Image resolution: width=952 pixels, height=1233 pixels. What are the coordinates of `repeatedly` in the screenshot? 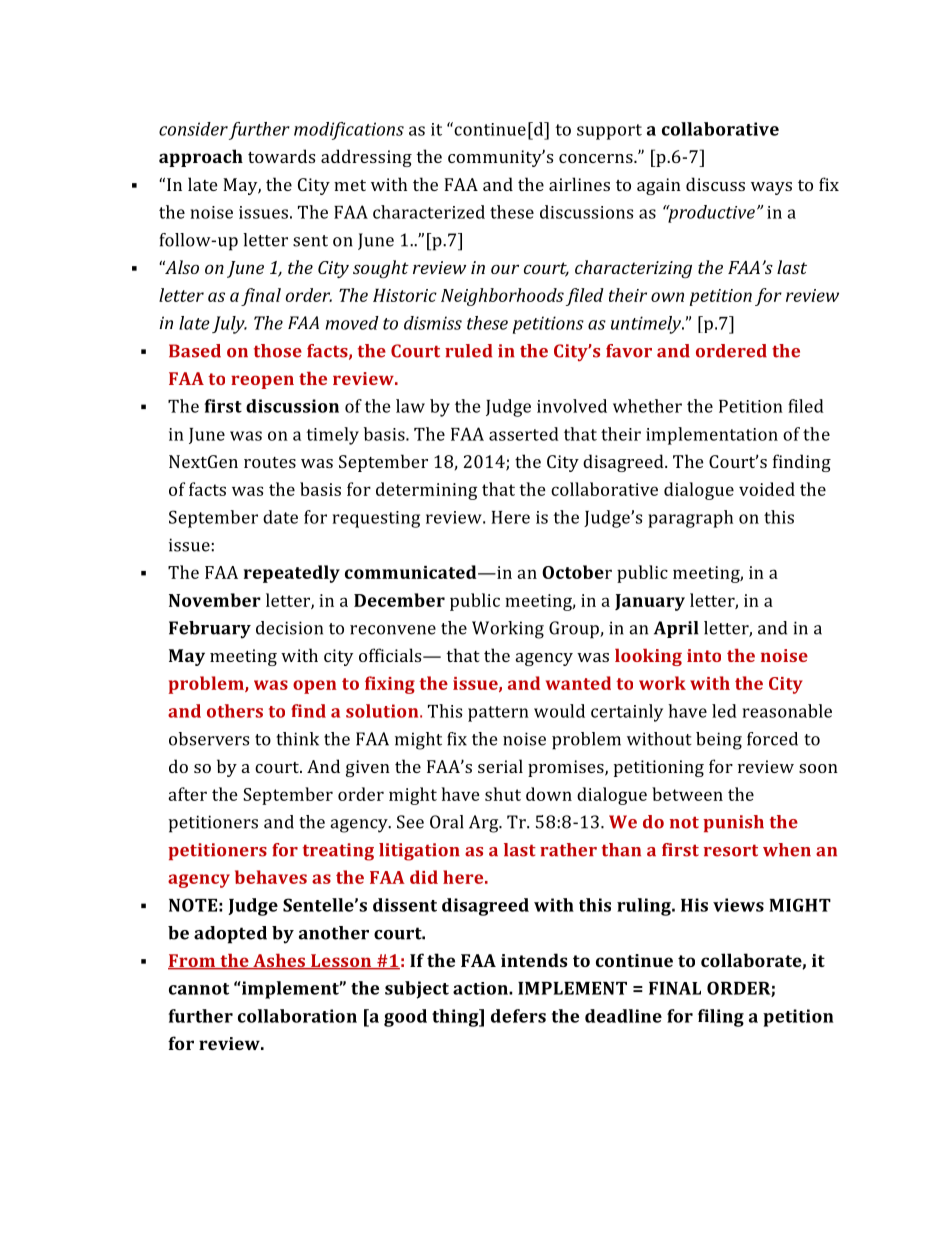 It's located at (292, 574).
